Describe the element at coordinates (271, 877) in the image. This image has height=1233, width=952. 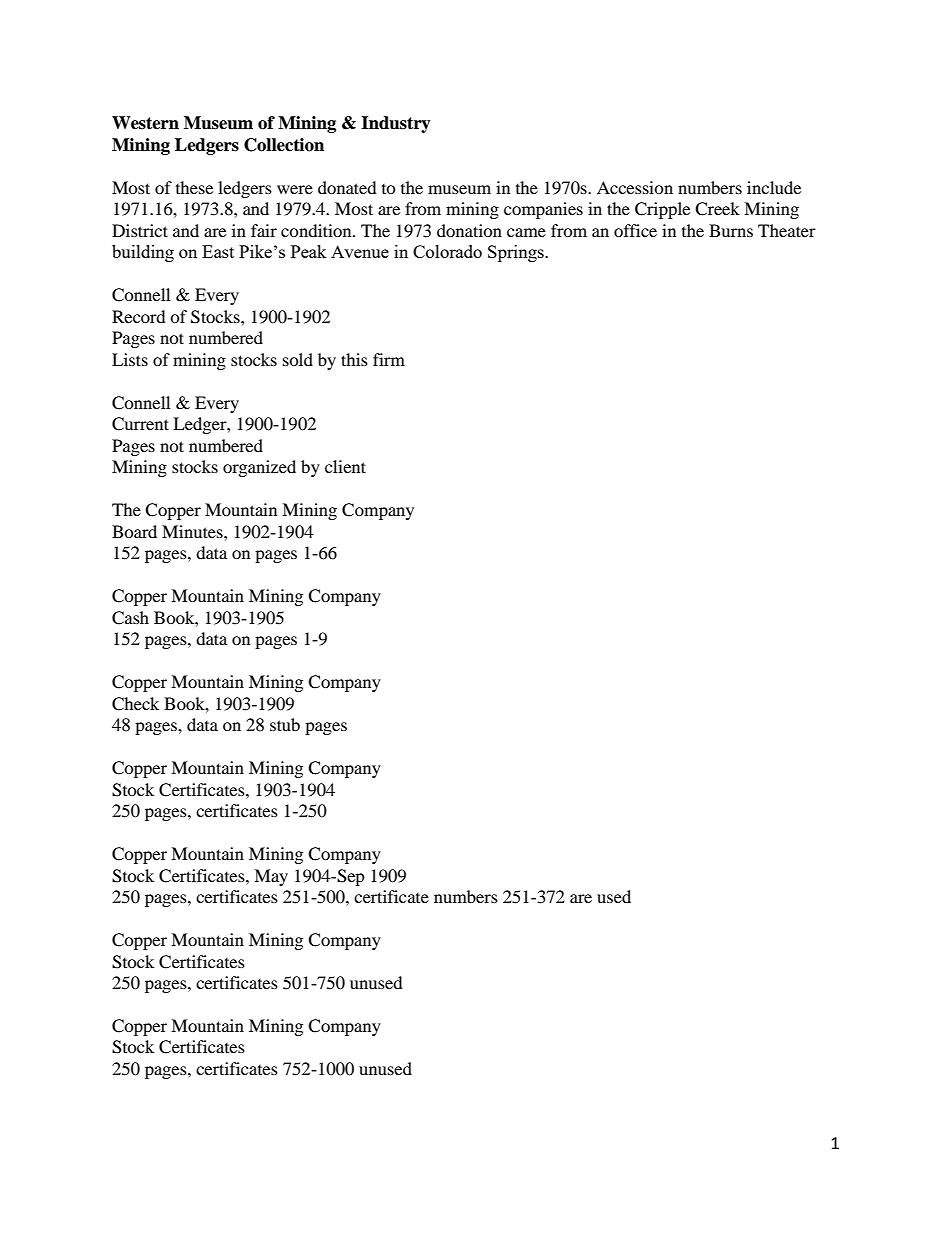
I see `May` at that location.
